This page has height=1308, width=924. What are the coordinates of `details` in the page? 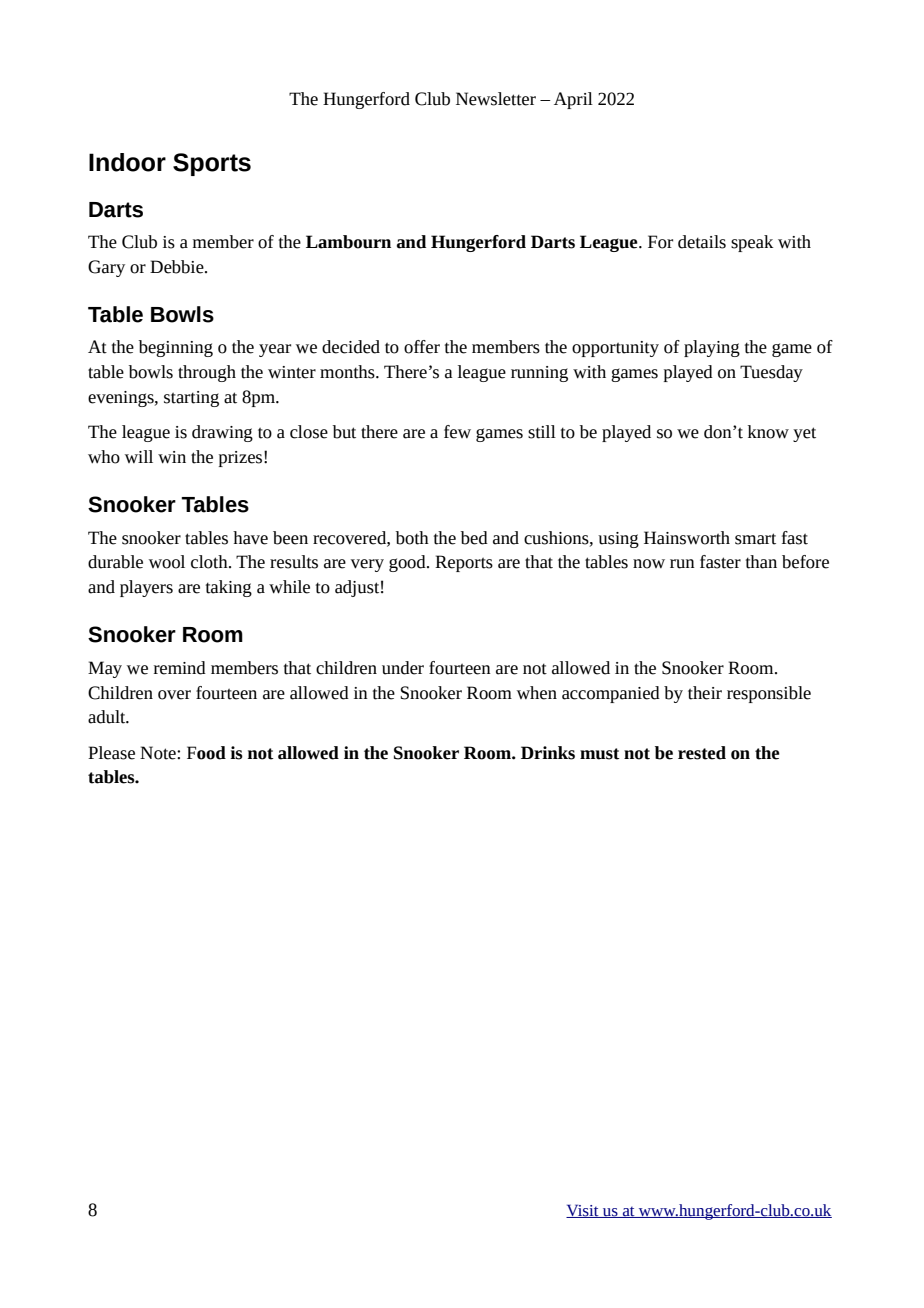 It's located at (702, 242).
